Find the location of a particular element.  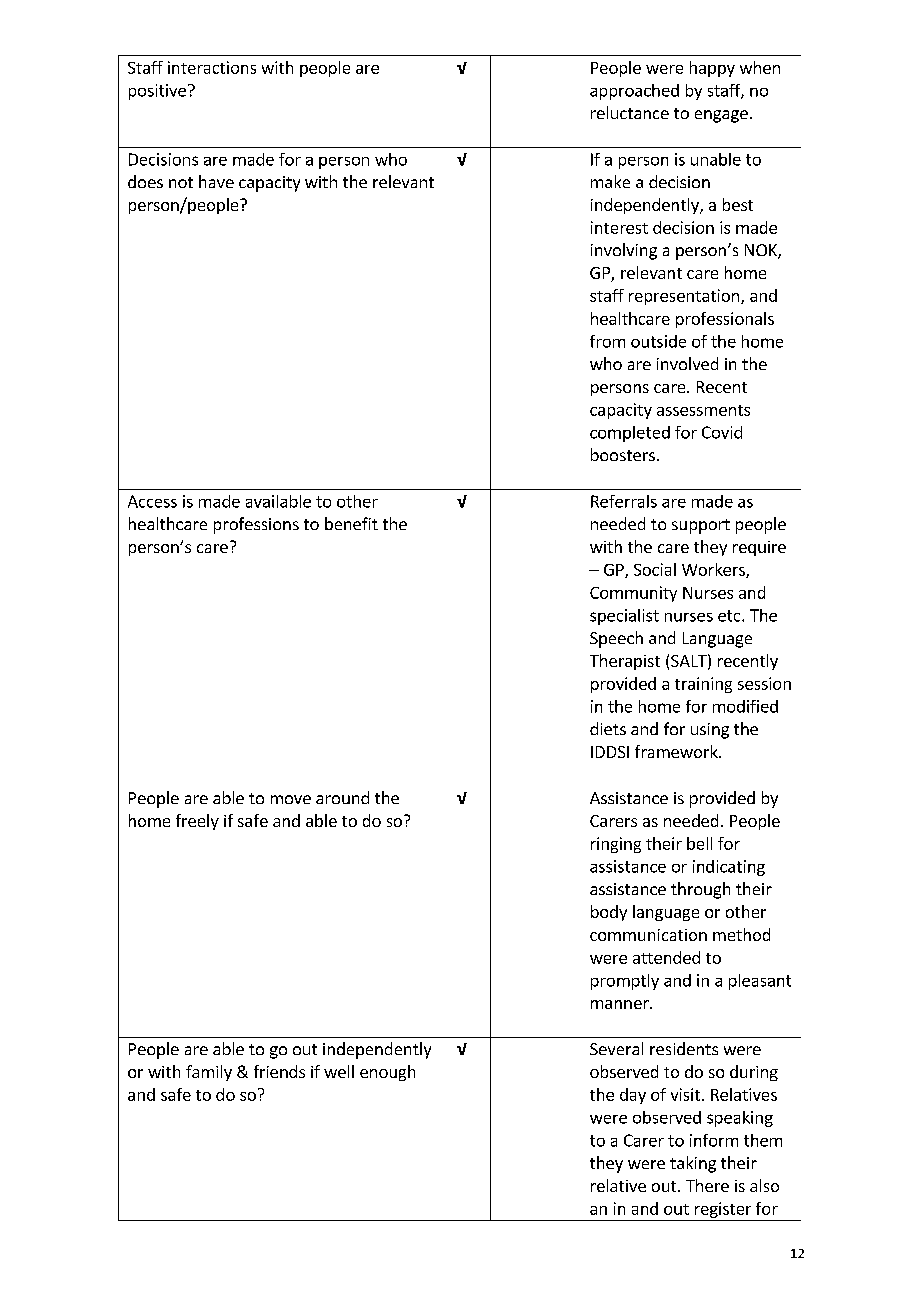

Covid is located at coordinates (722, 432).
